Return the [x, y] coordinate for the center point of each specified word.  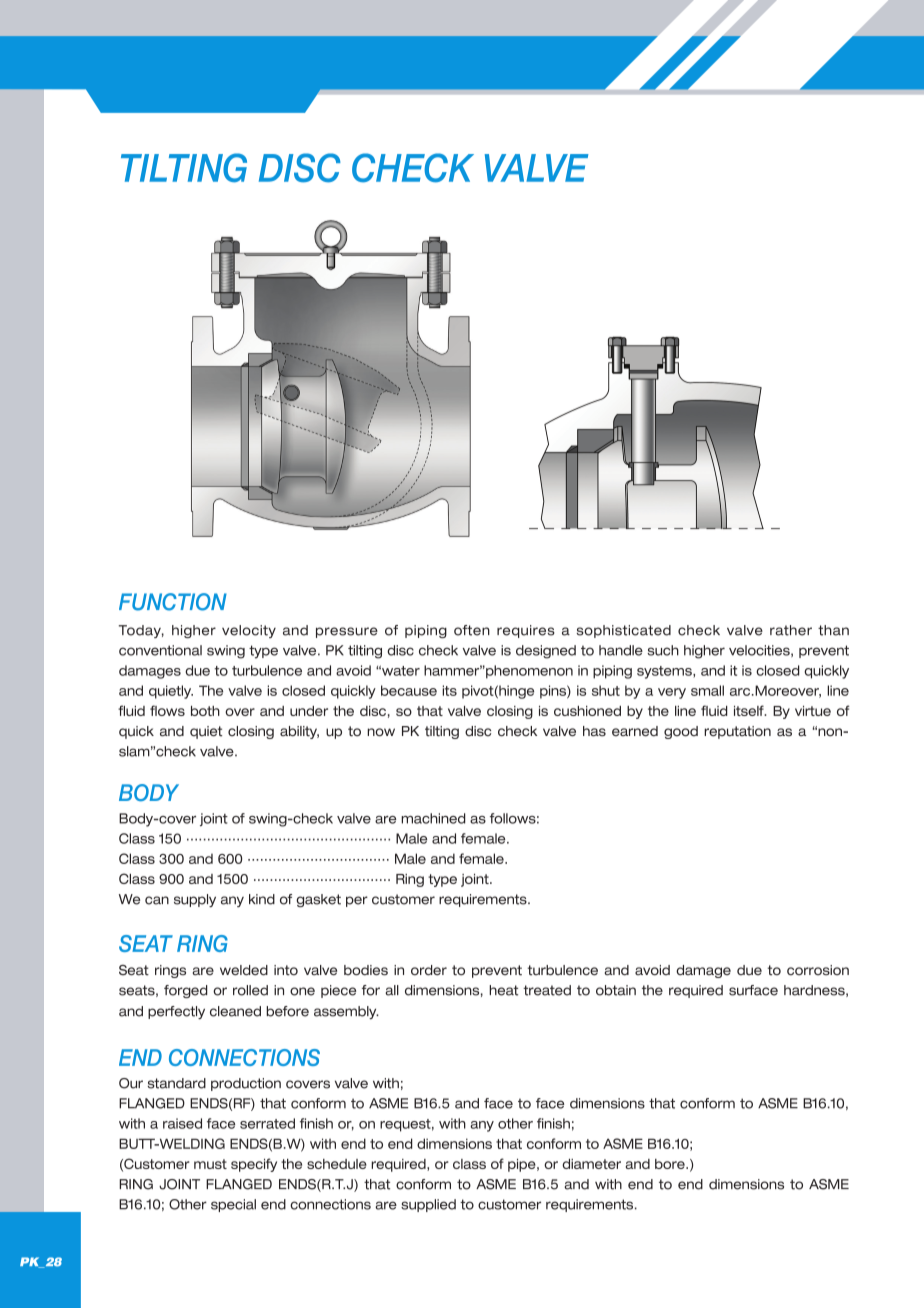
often [472, 630]
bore [671, 1164]
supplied [428, 1205]
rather [791, 630]
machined [433, 818]
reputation [737, 732]
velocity [249, 631]
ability [299, 732]
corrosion [818, 970]
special [233, 1205]
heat [503, 990]
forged [186, 991]
